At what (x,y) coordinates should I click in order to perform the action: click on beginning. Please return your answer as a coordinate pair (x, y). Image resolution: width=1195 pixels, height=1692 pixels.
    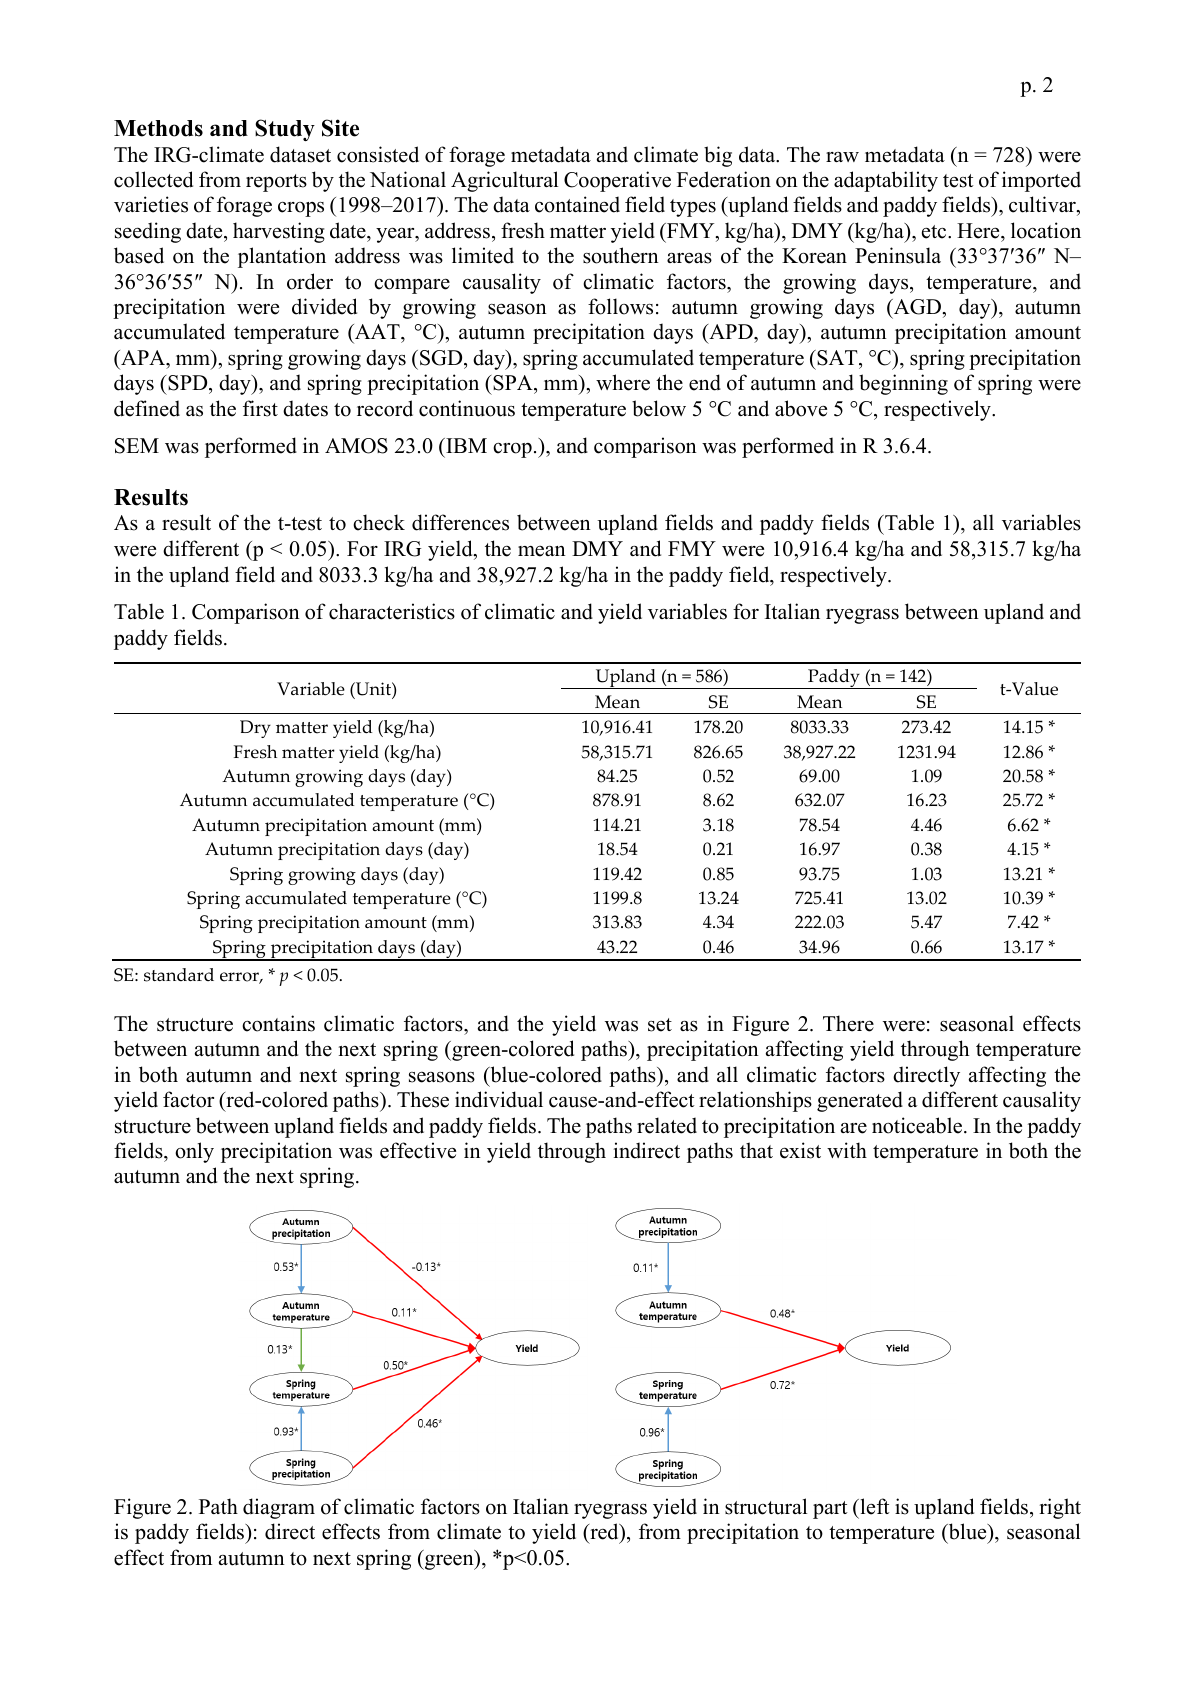
    Looking at the image, I should click on (903, 384).
